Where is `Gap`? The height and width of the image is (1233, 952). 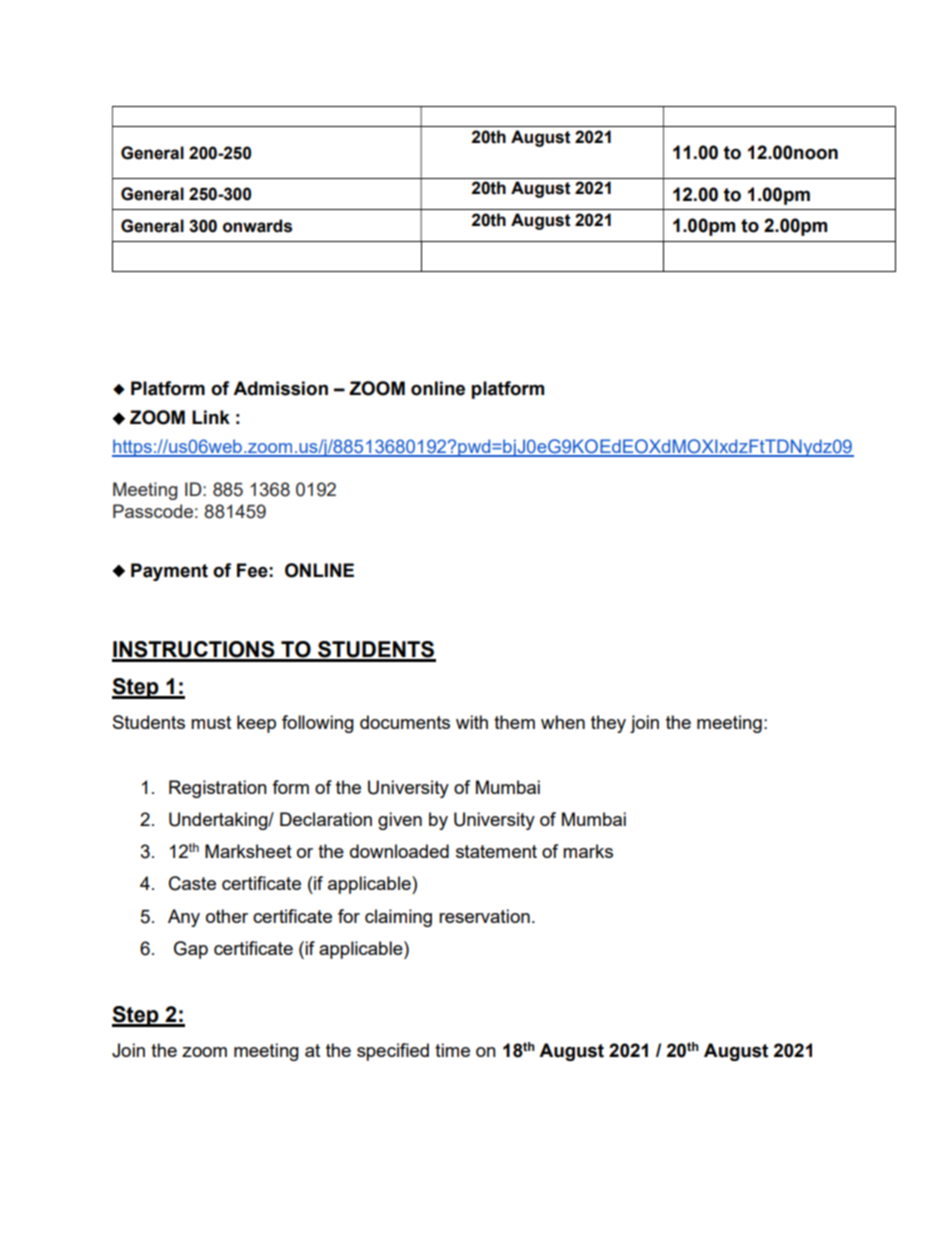 Gap is located at coordinates (191, 950).
